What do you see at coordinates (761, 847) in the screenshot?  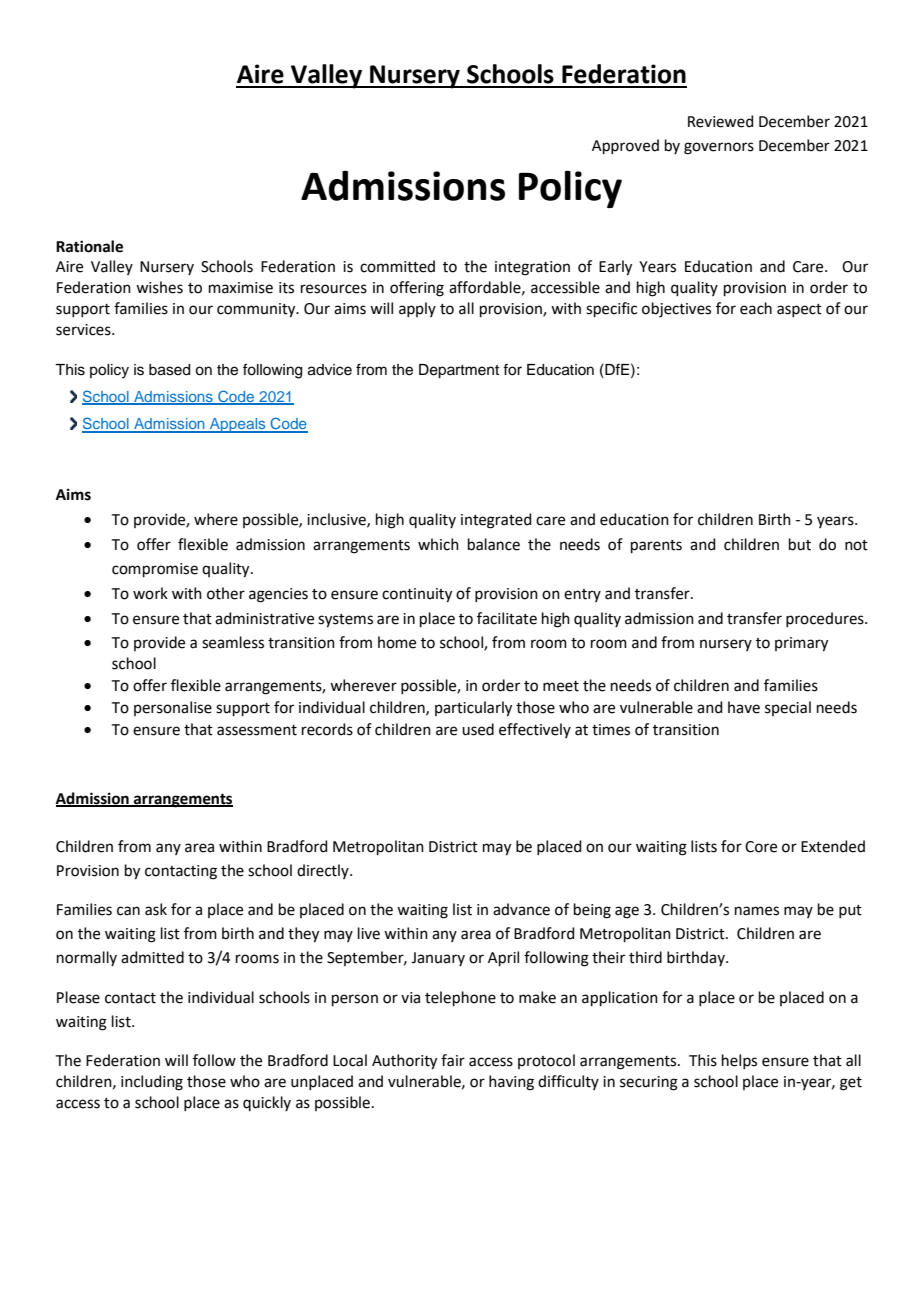 I see `Core` at bounding box center [761, 847].
